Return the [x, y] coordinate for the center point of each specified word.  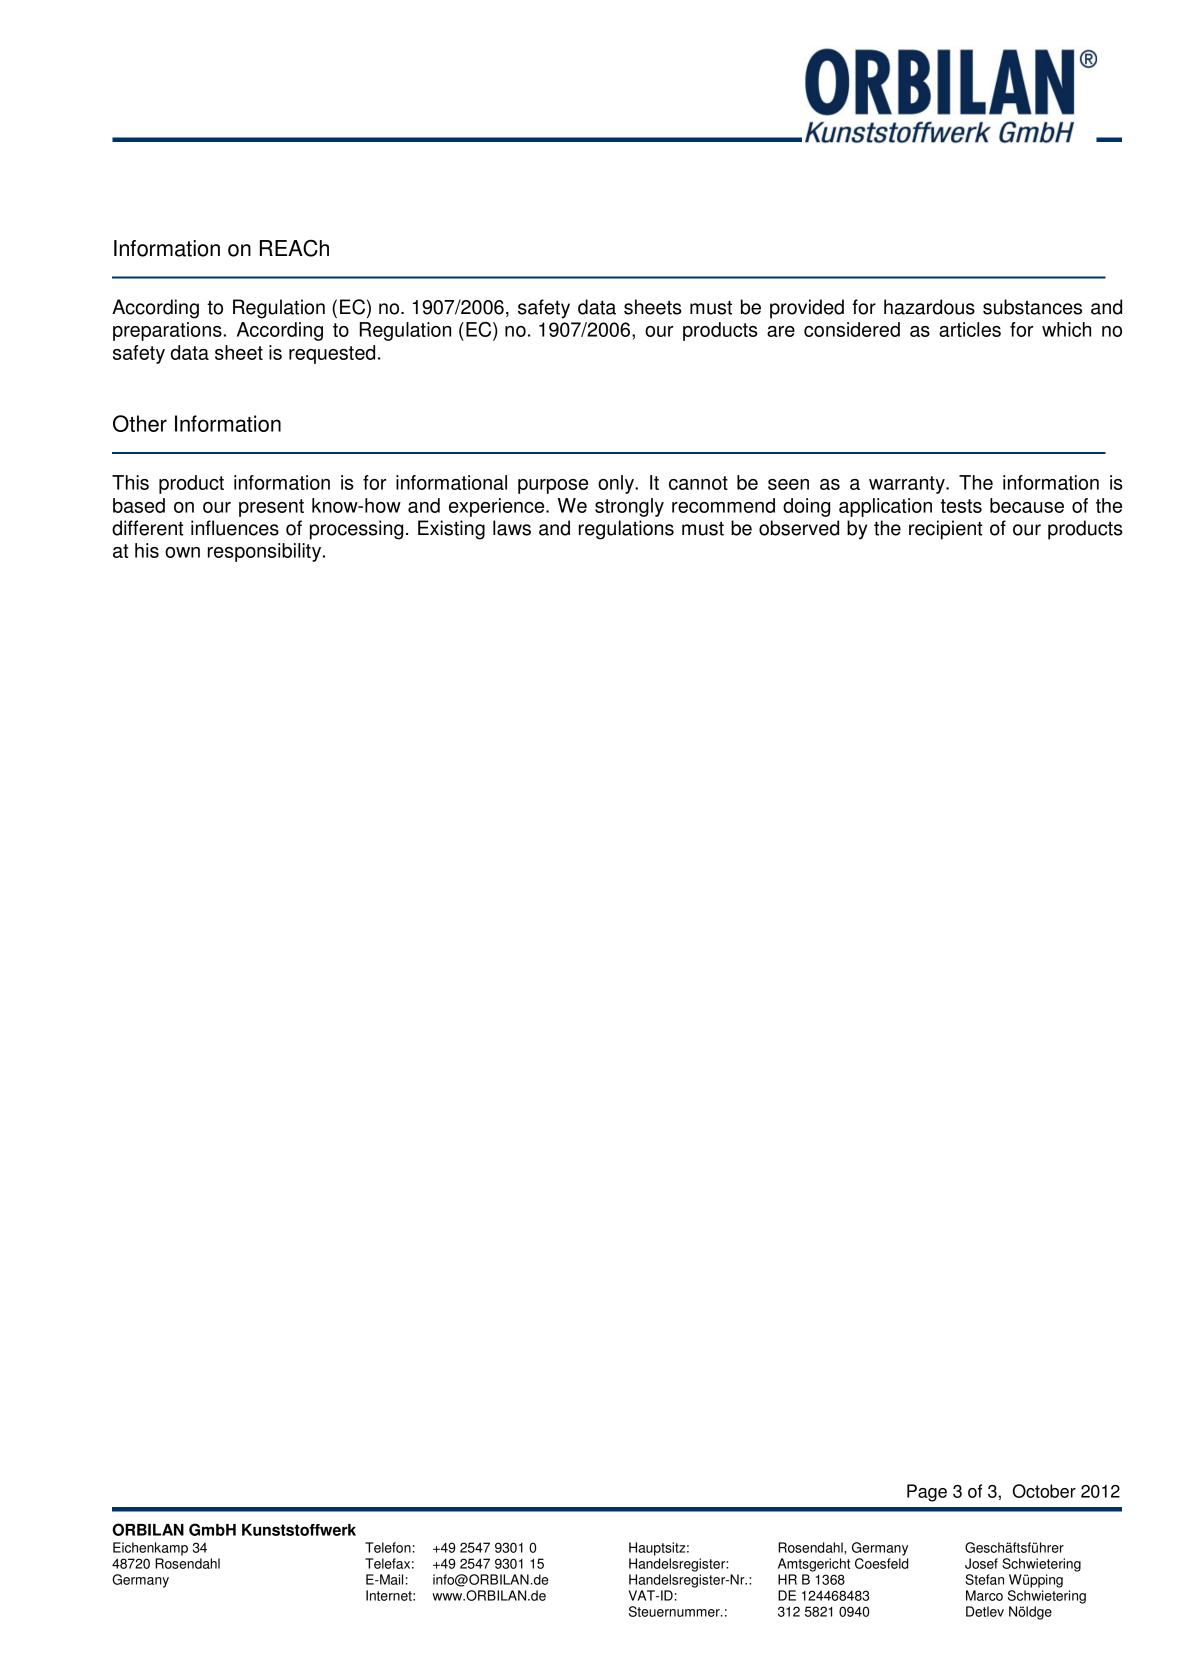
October [1044, 1491]
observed [799, 528]
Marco [984, 1595]
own [182, 552]
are [781, 331]
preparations [167, 331]
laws [512, 528]
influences [235, 528]
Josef [981, 1563]
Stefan [984, 1579]
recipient [946, 530]
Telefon [388, 1547]
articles [970, 329]
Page [927, 1493]
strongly [629, 507]
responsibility [266, 552]
